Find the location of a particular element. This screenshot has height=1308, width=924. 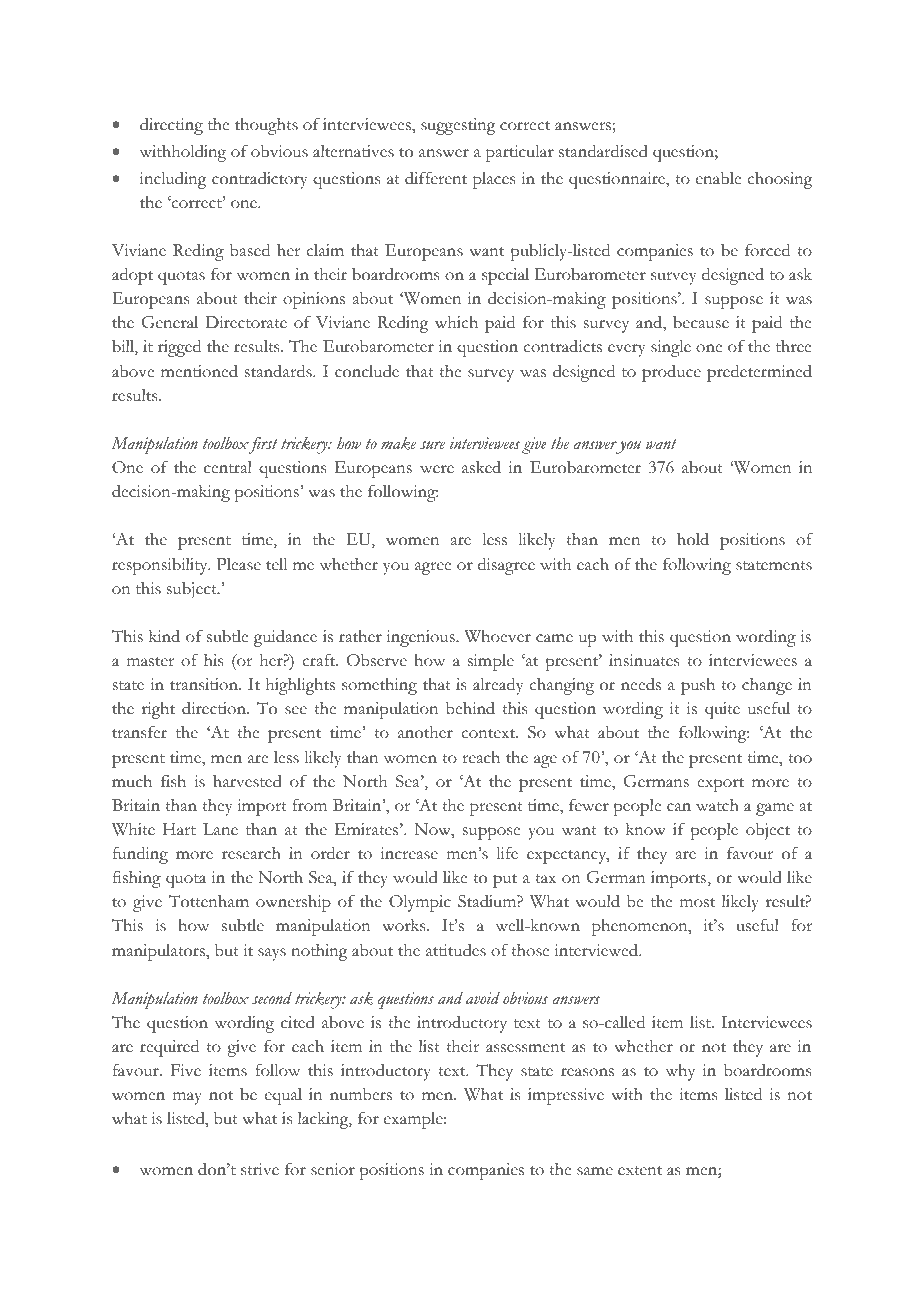

may is located at coordinates (187, 1098).
